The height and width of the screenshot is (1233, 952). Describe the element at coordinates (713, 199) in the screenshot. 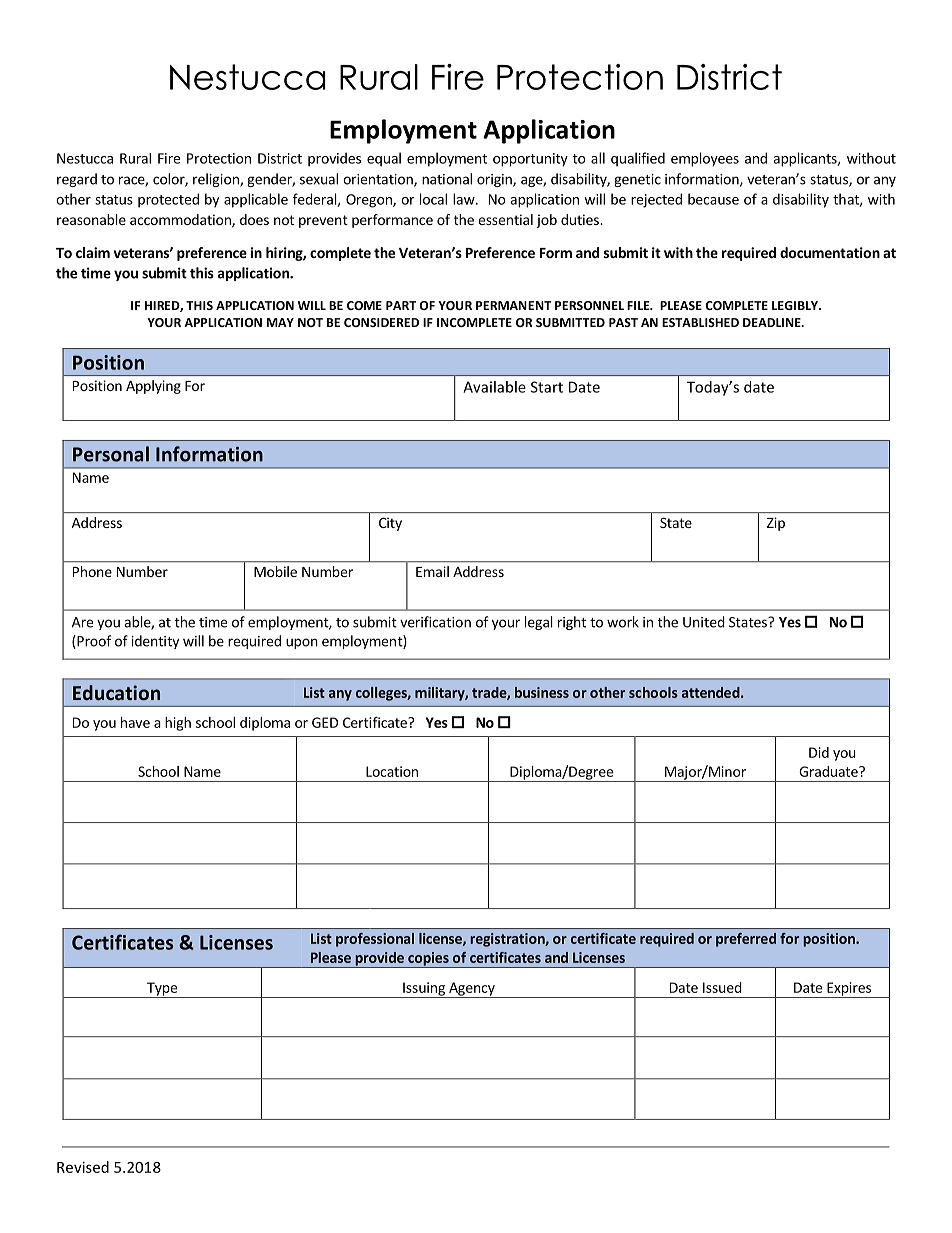

I see `because` at that location.
